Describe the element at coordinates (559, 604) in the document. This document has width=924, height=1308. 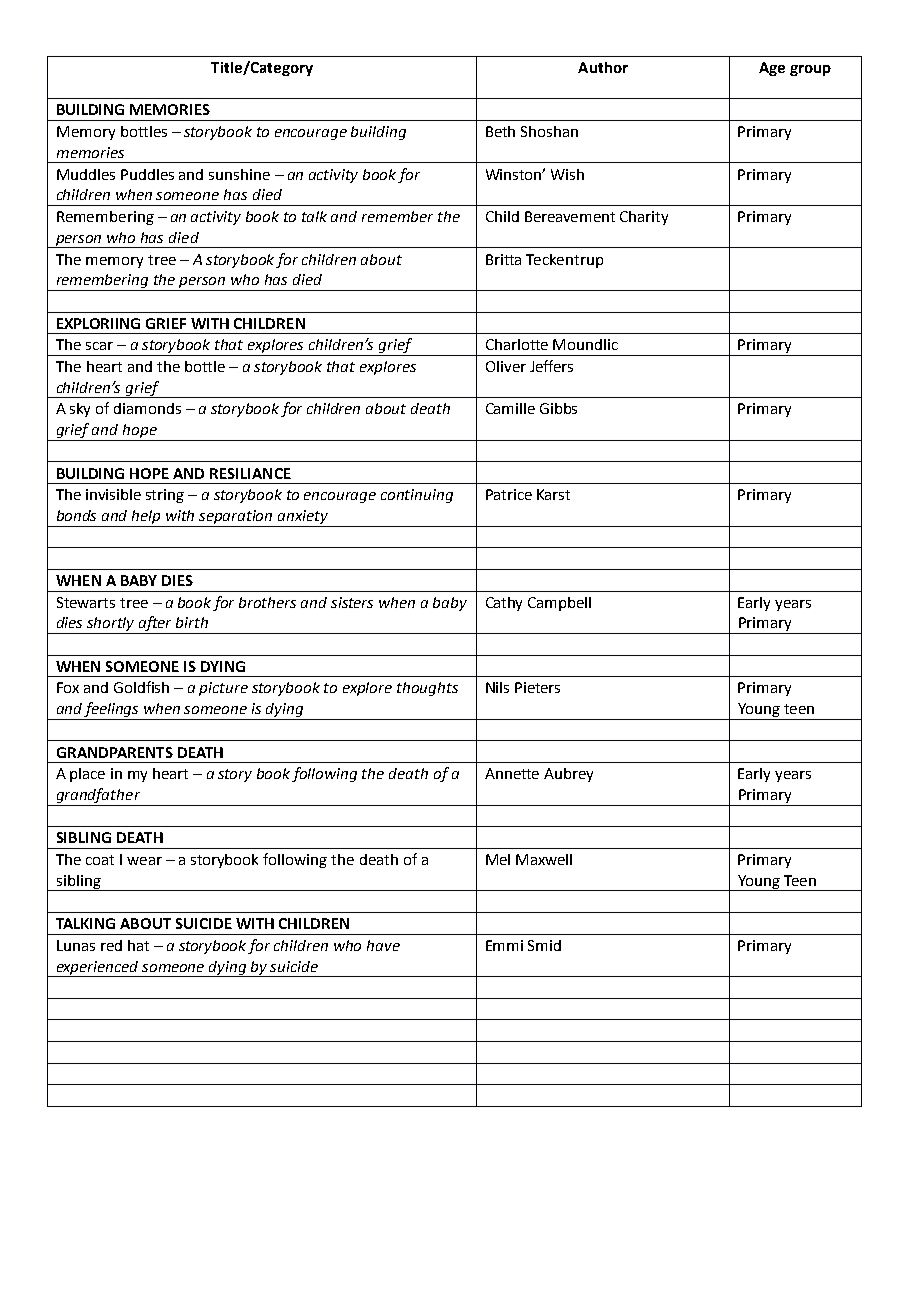
I see `Campbell` at that location.
